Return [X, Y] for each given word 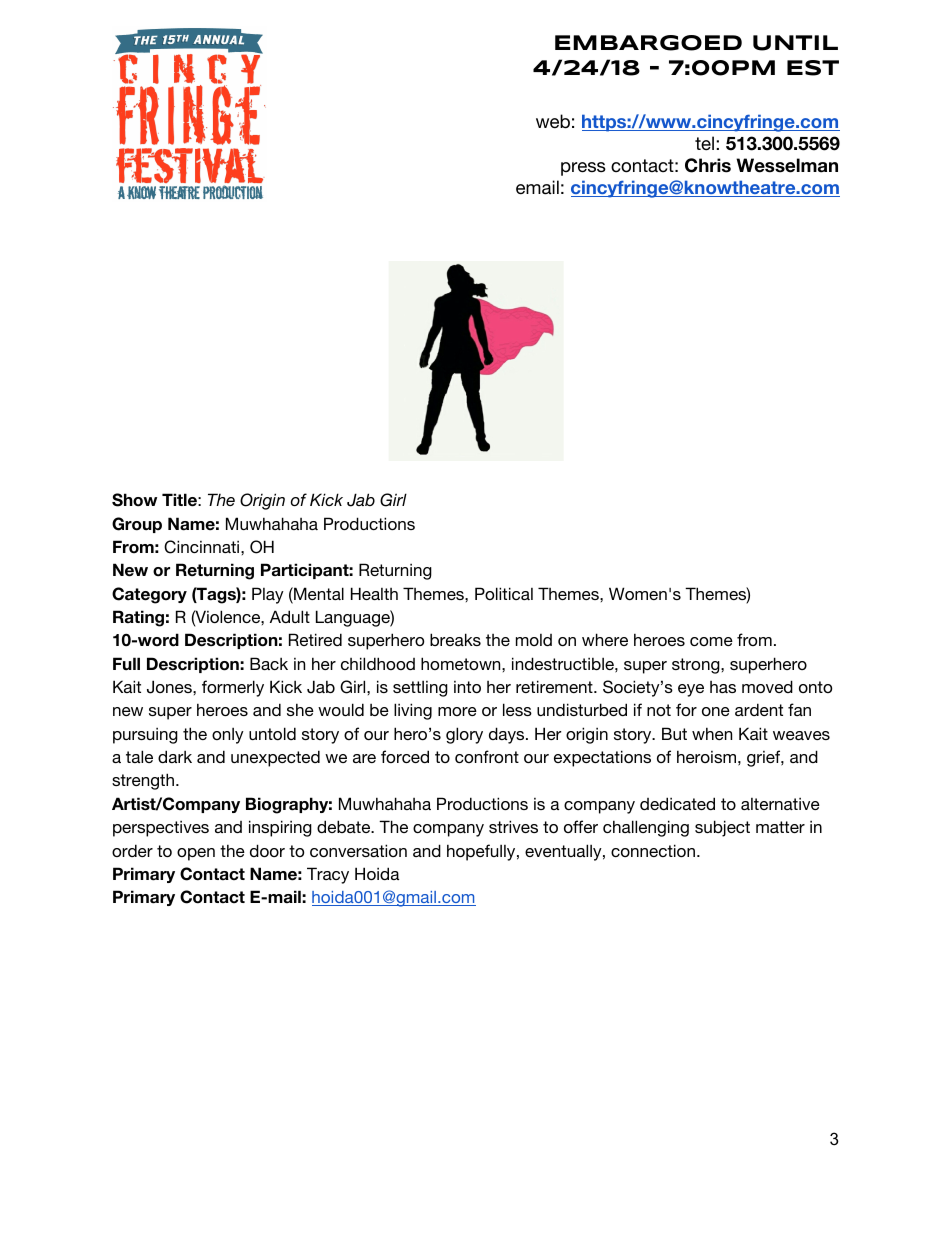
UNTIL [795, 43]
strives [513, 826]
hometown [462, 663]
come [711, 641]
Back [269, 663]
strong [697, 666]
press [583, 169]
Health [374, 593]
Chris [708, 165]
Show [134, 500]
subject [722, 828]
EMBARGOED [648, 43]
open [196, 854]
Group [137, 525]
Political [504, 593]
